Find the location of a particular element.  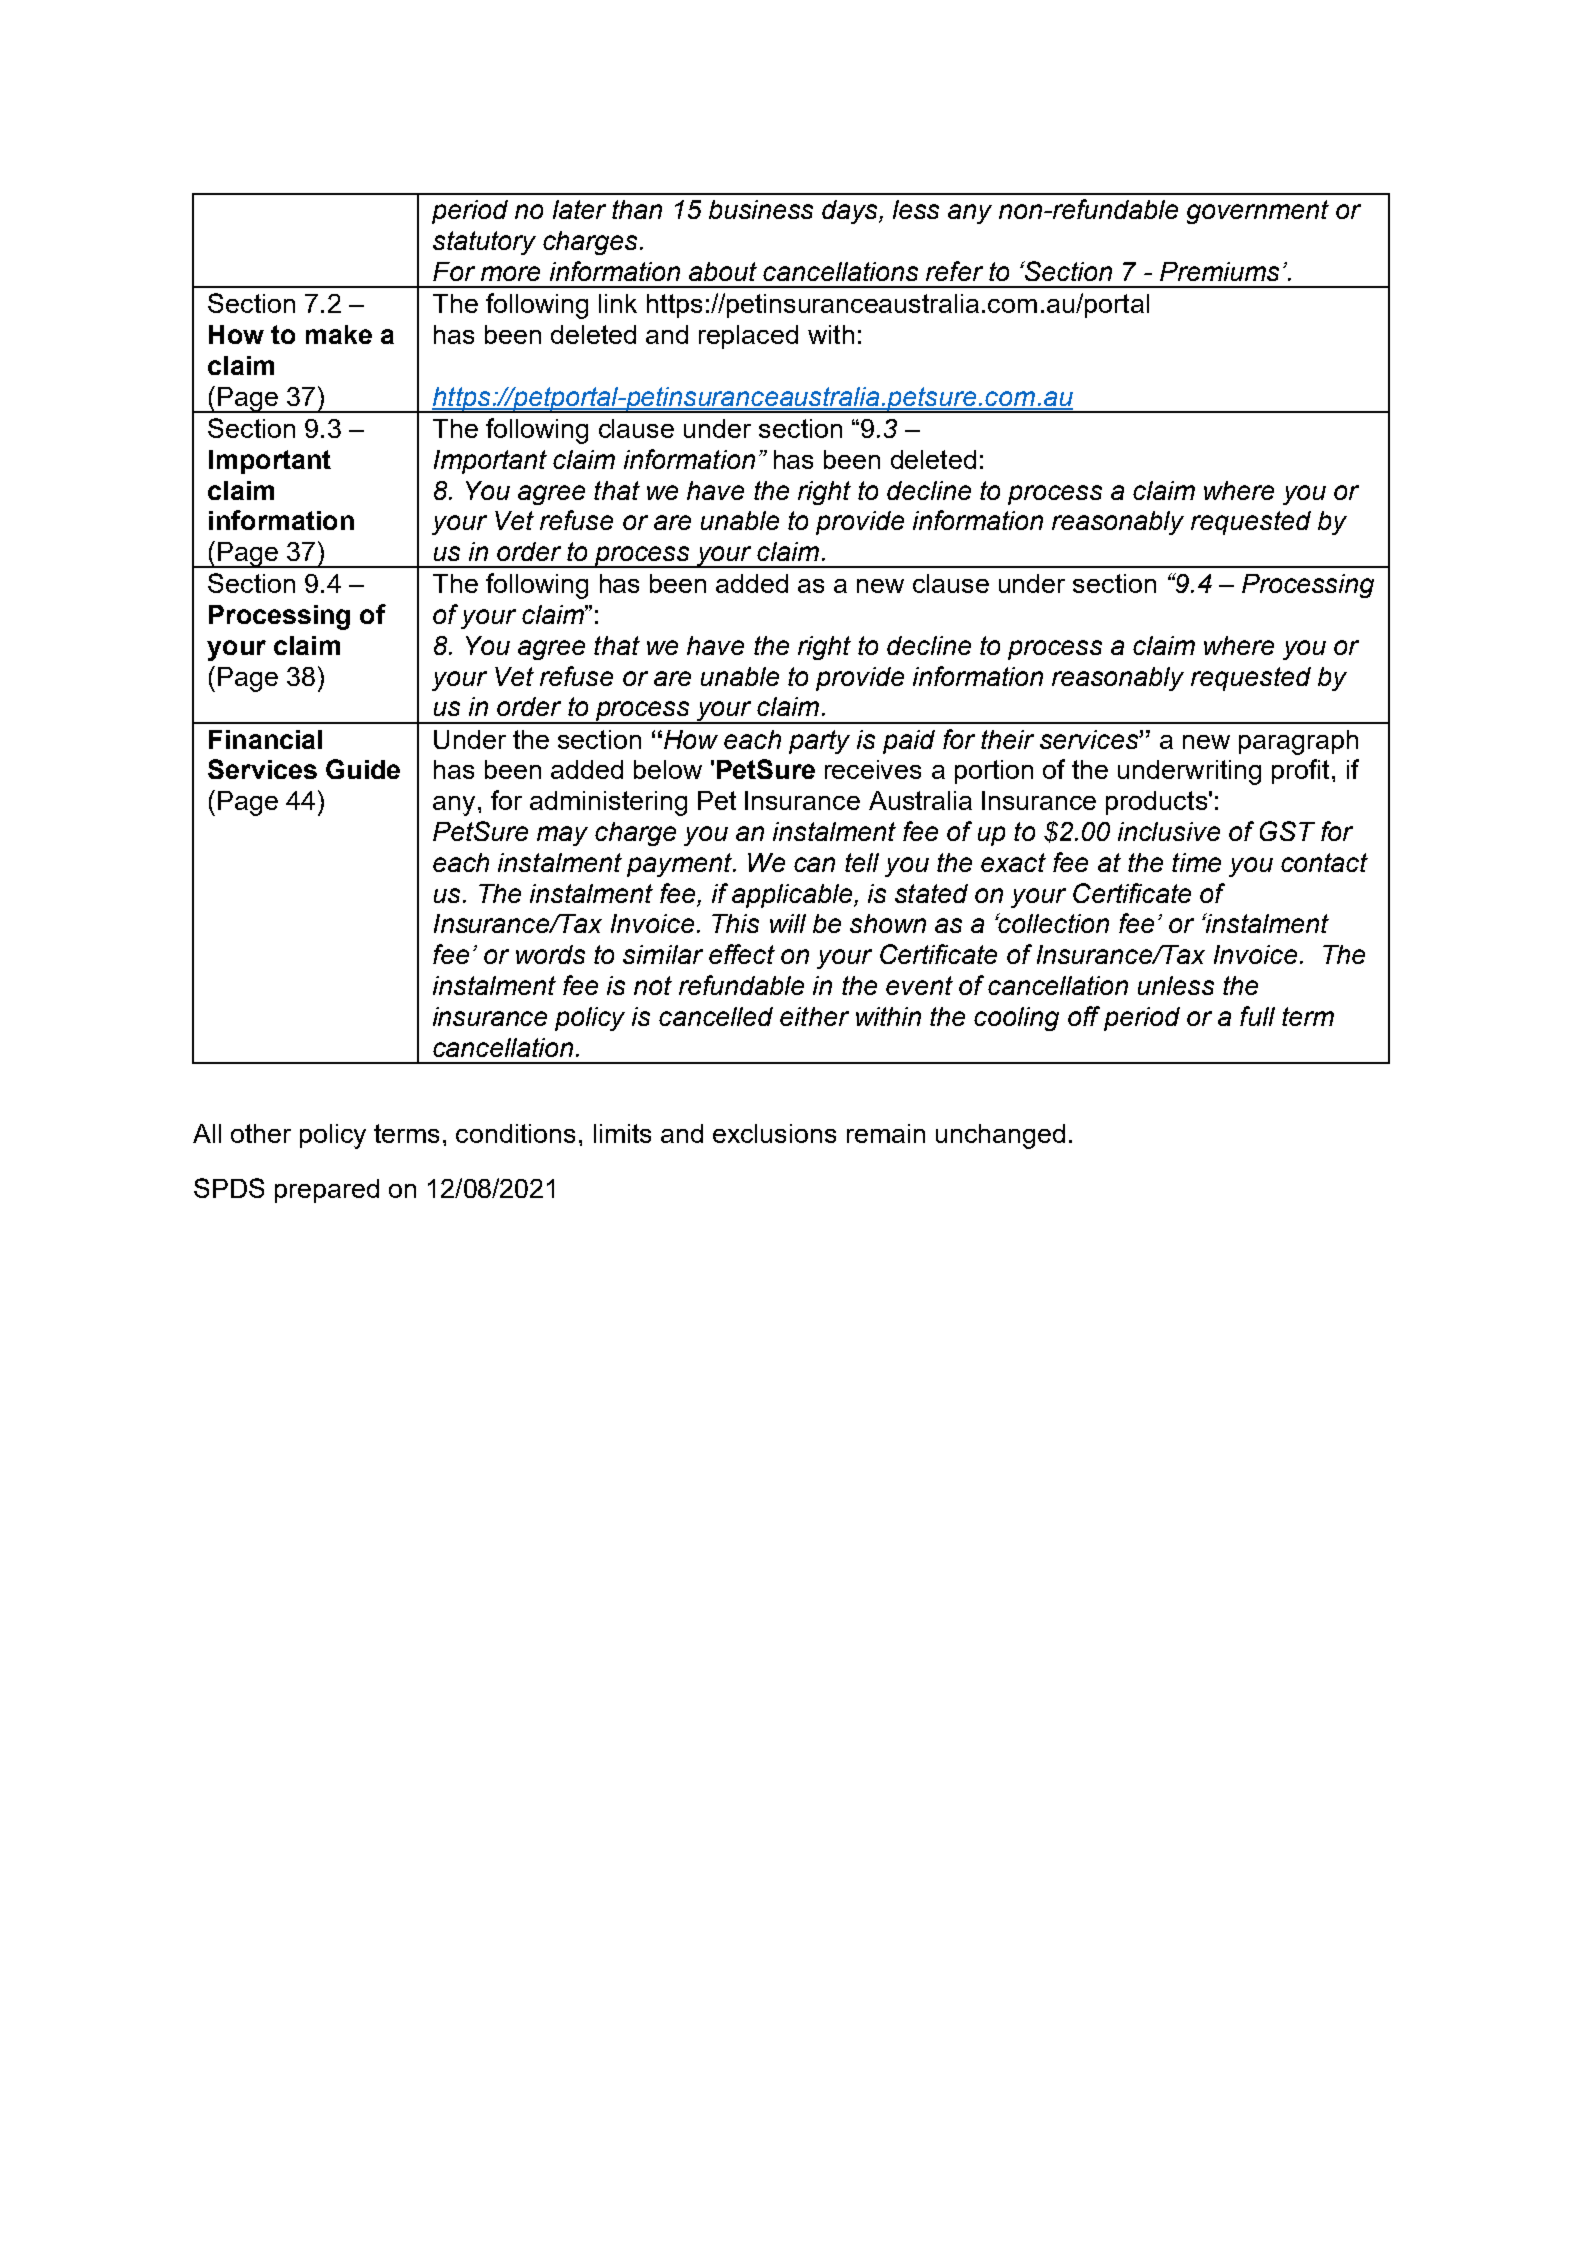

exclusions is located at coordinates (774, 1133).
